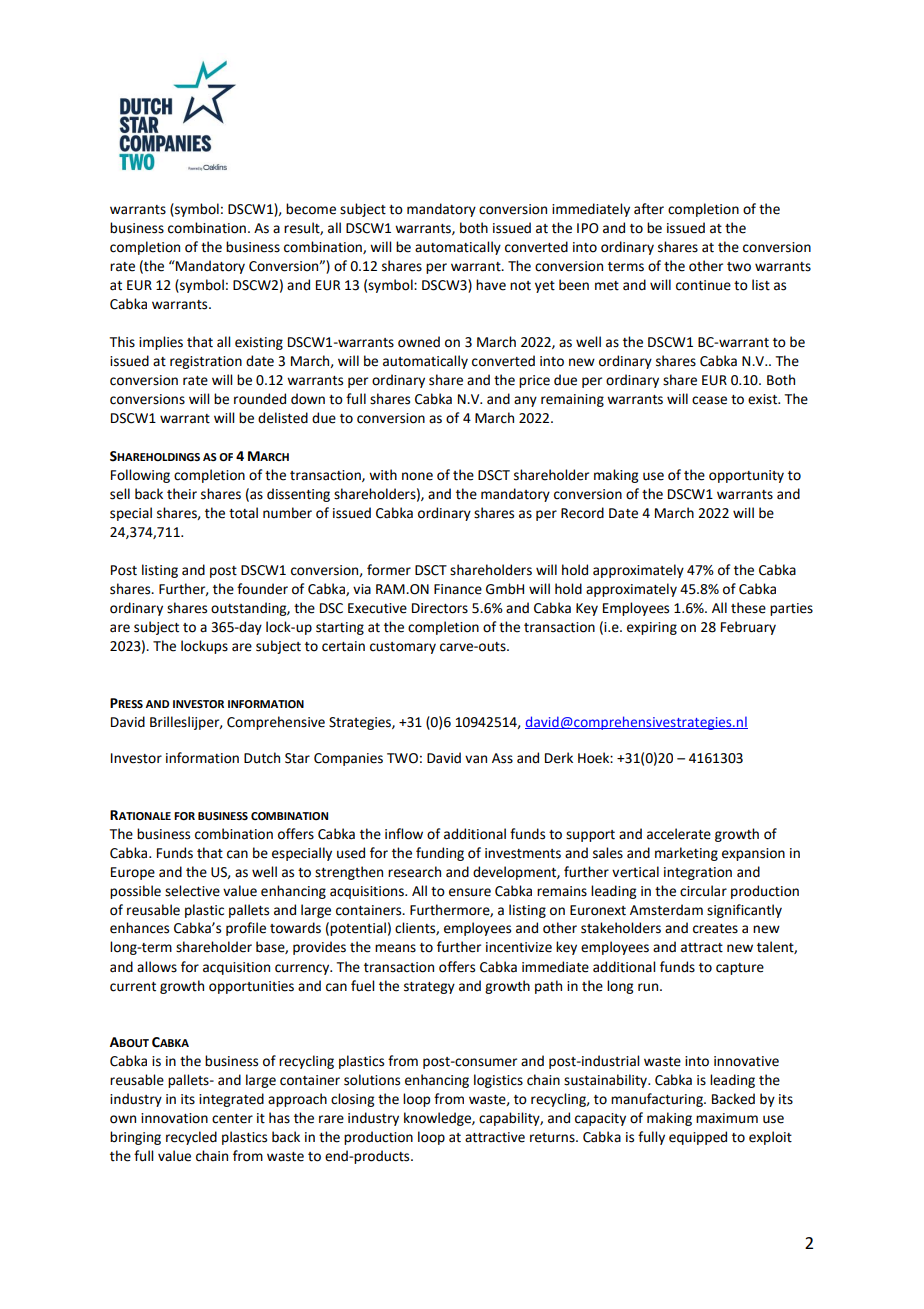 The image size is (924, 1309). What do you see at coordinates (311, 209) in the screenshot?
I see `become` at bounding box center [311, 209].
